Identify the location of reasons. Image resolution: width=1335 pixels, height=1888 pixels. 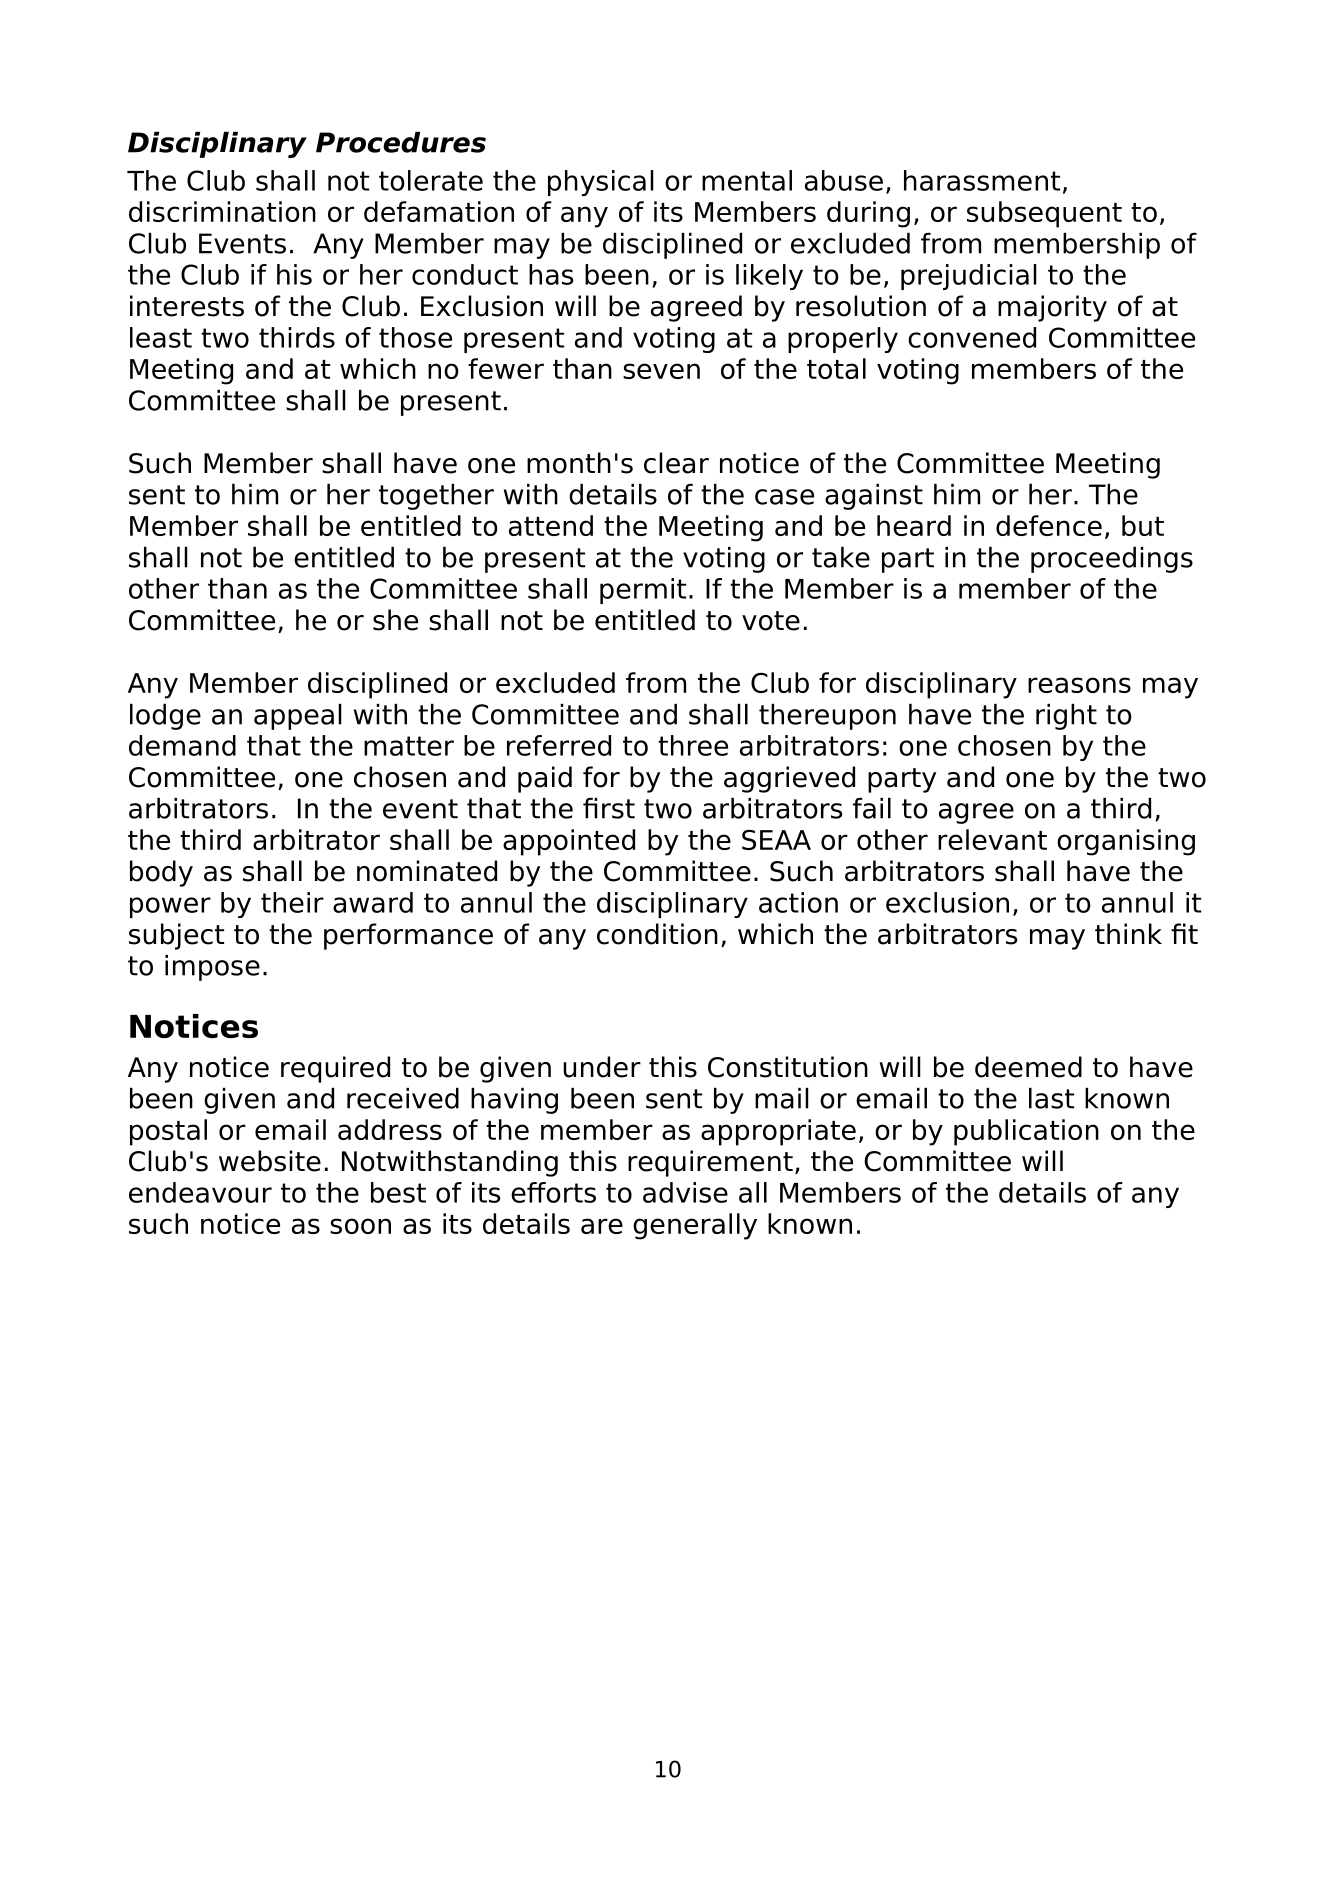
(1079, 685).
